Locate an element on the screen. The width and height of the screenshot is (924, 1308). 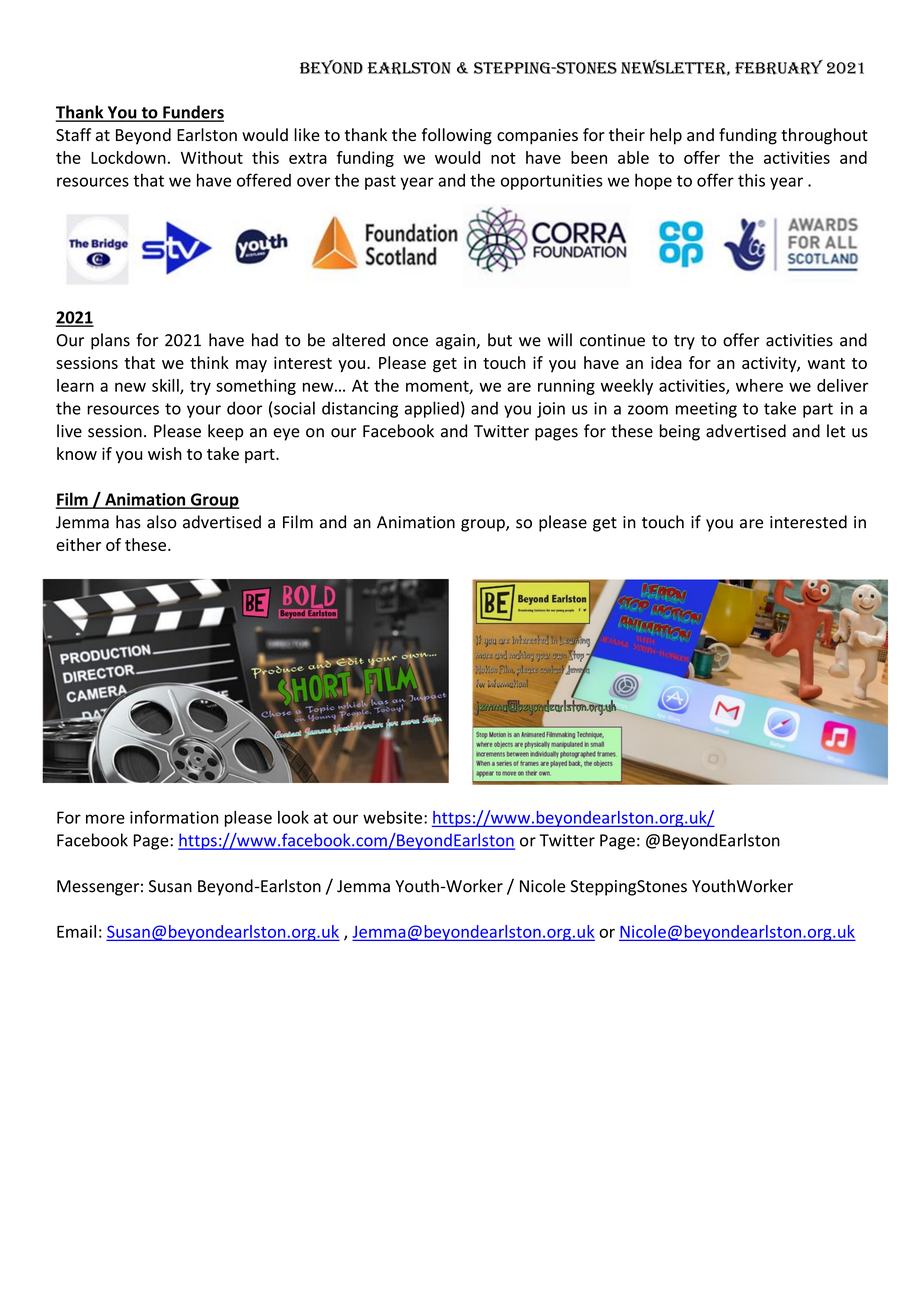
Funders is located at coordinates (192, 113).
